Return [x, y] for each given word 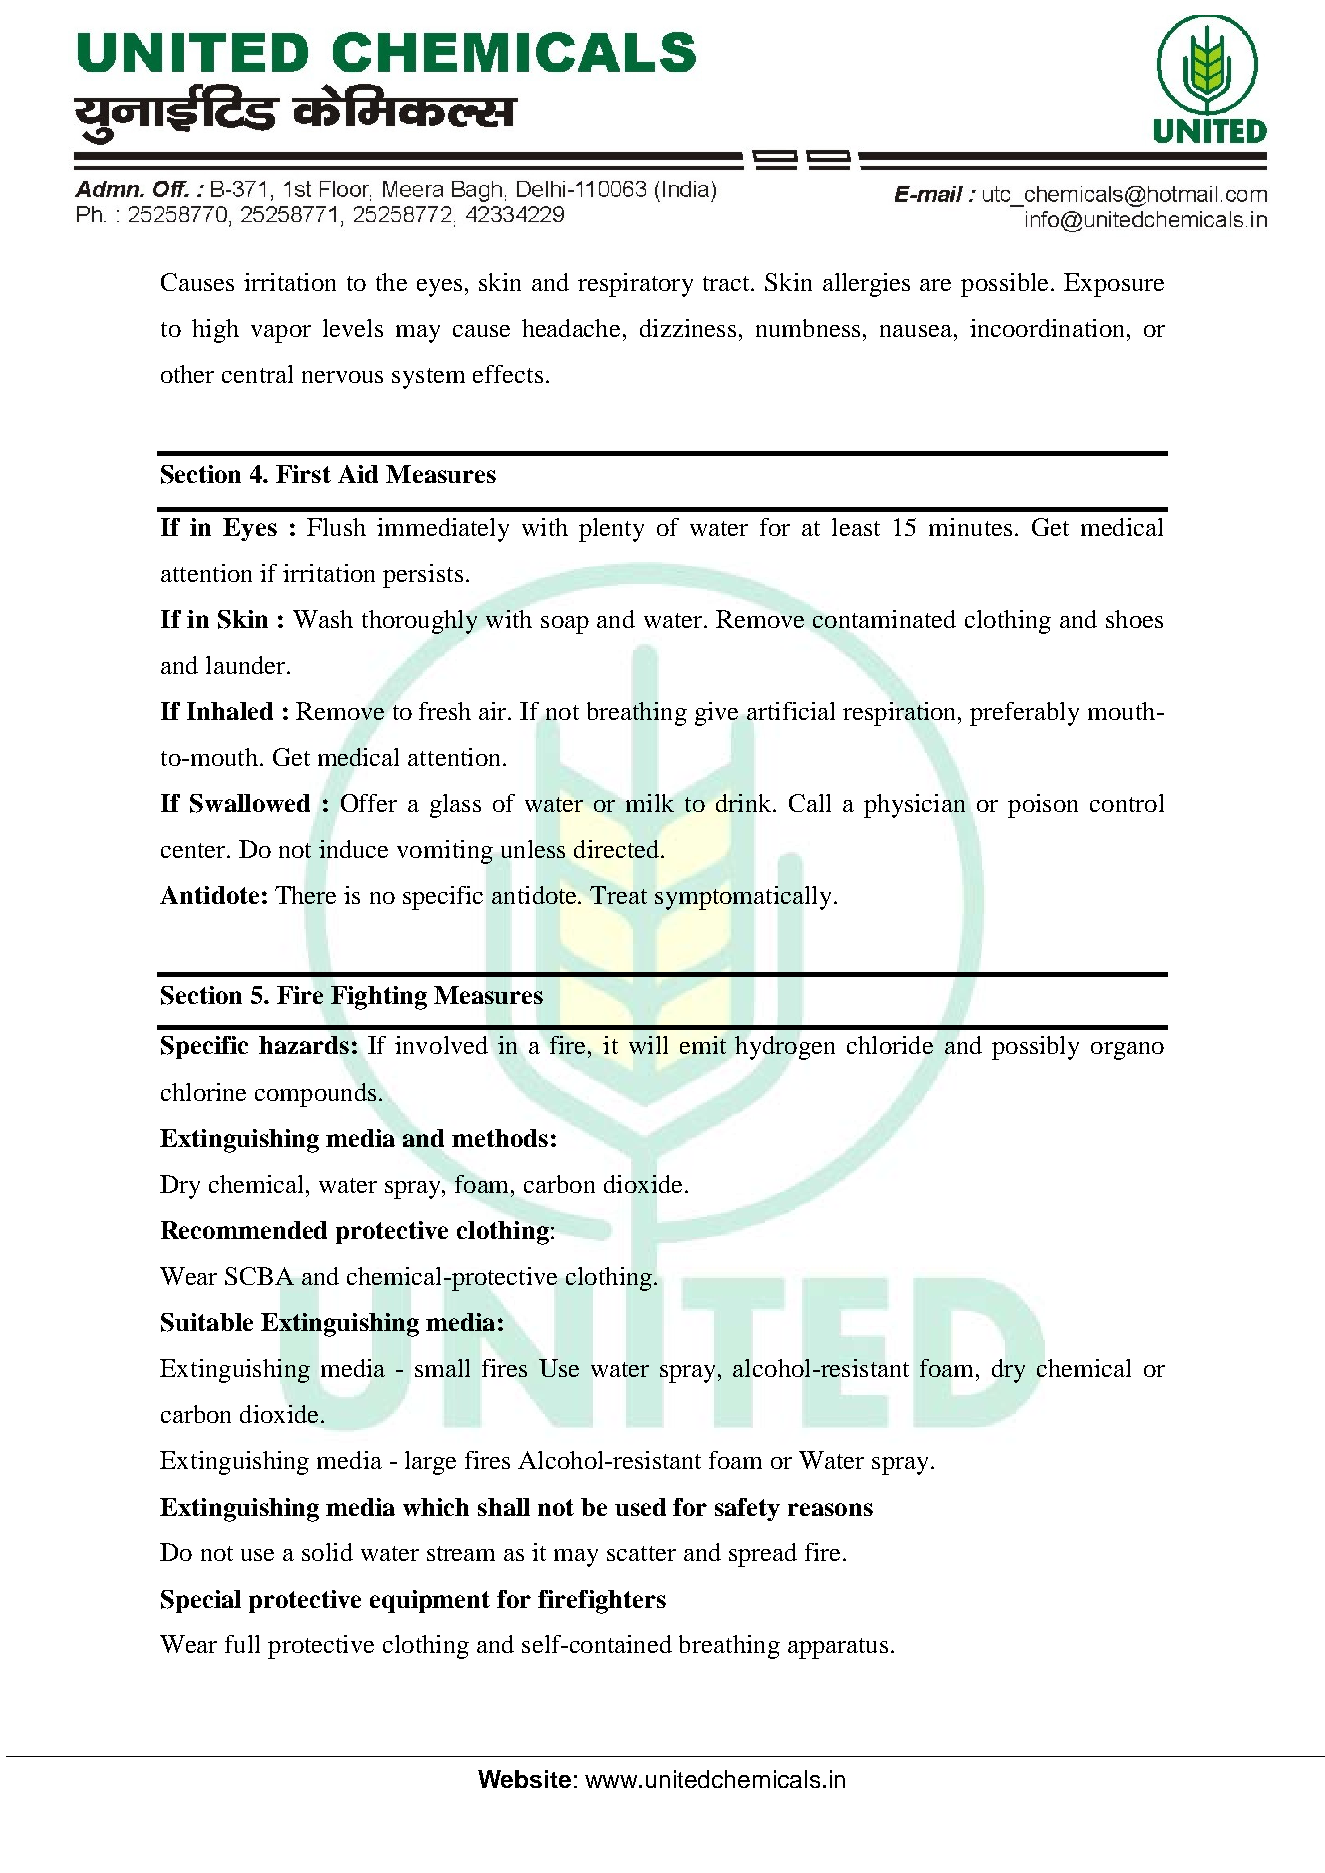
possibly [1035, 1048]
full [242, 1644]
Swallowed [250, 803]
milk [650, 803]
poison [1043, 806]
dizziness [688, 328]
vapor [281, 334]
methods [500, 1138]
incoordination [1047, 328]
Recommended [244, 1230]
